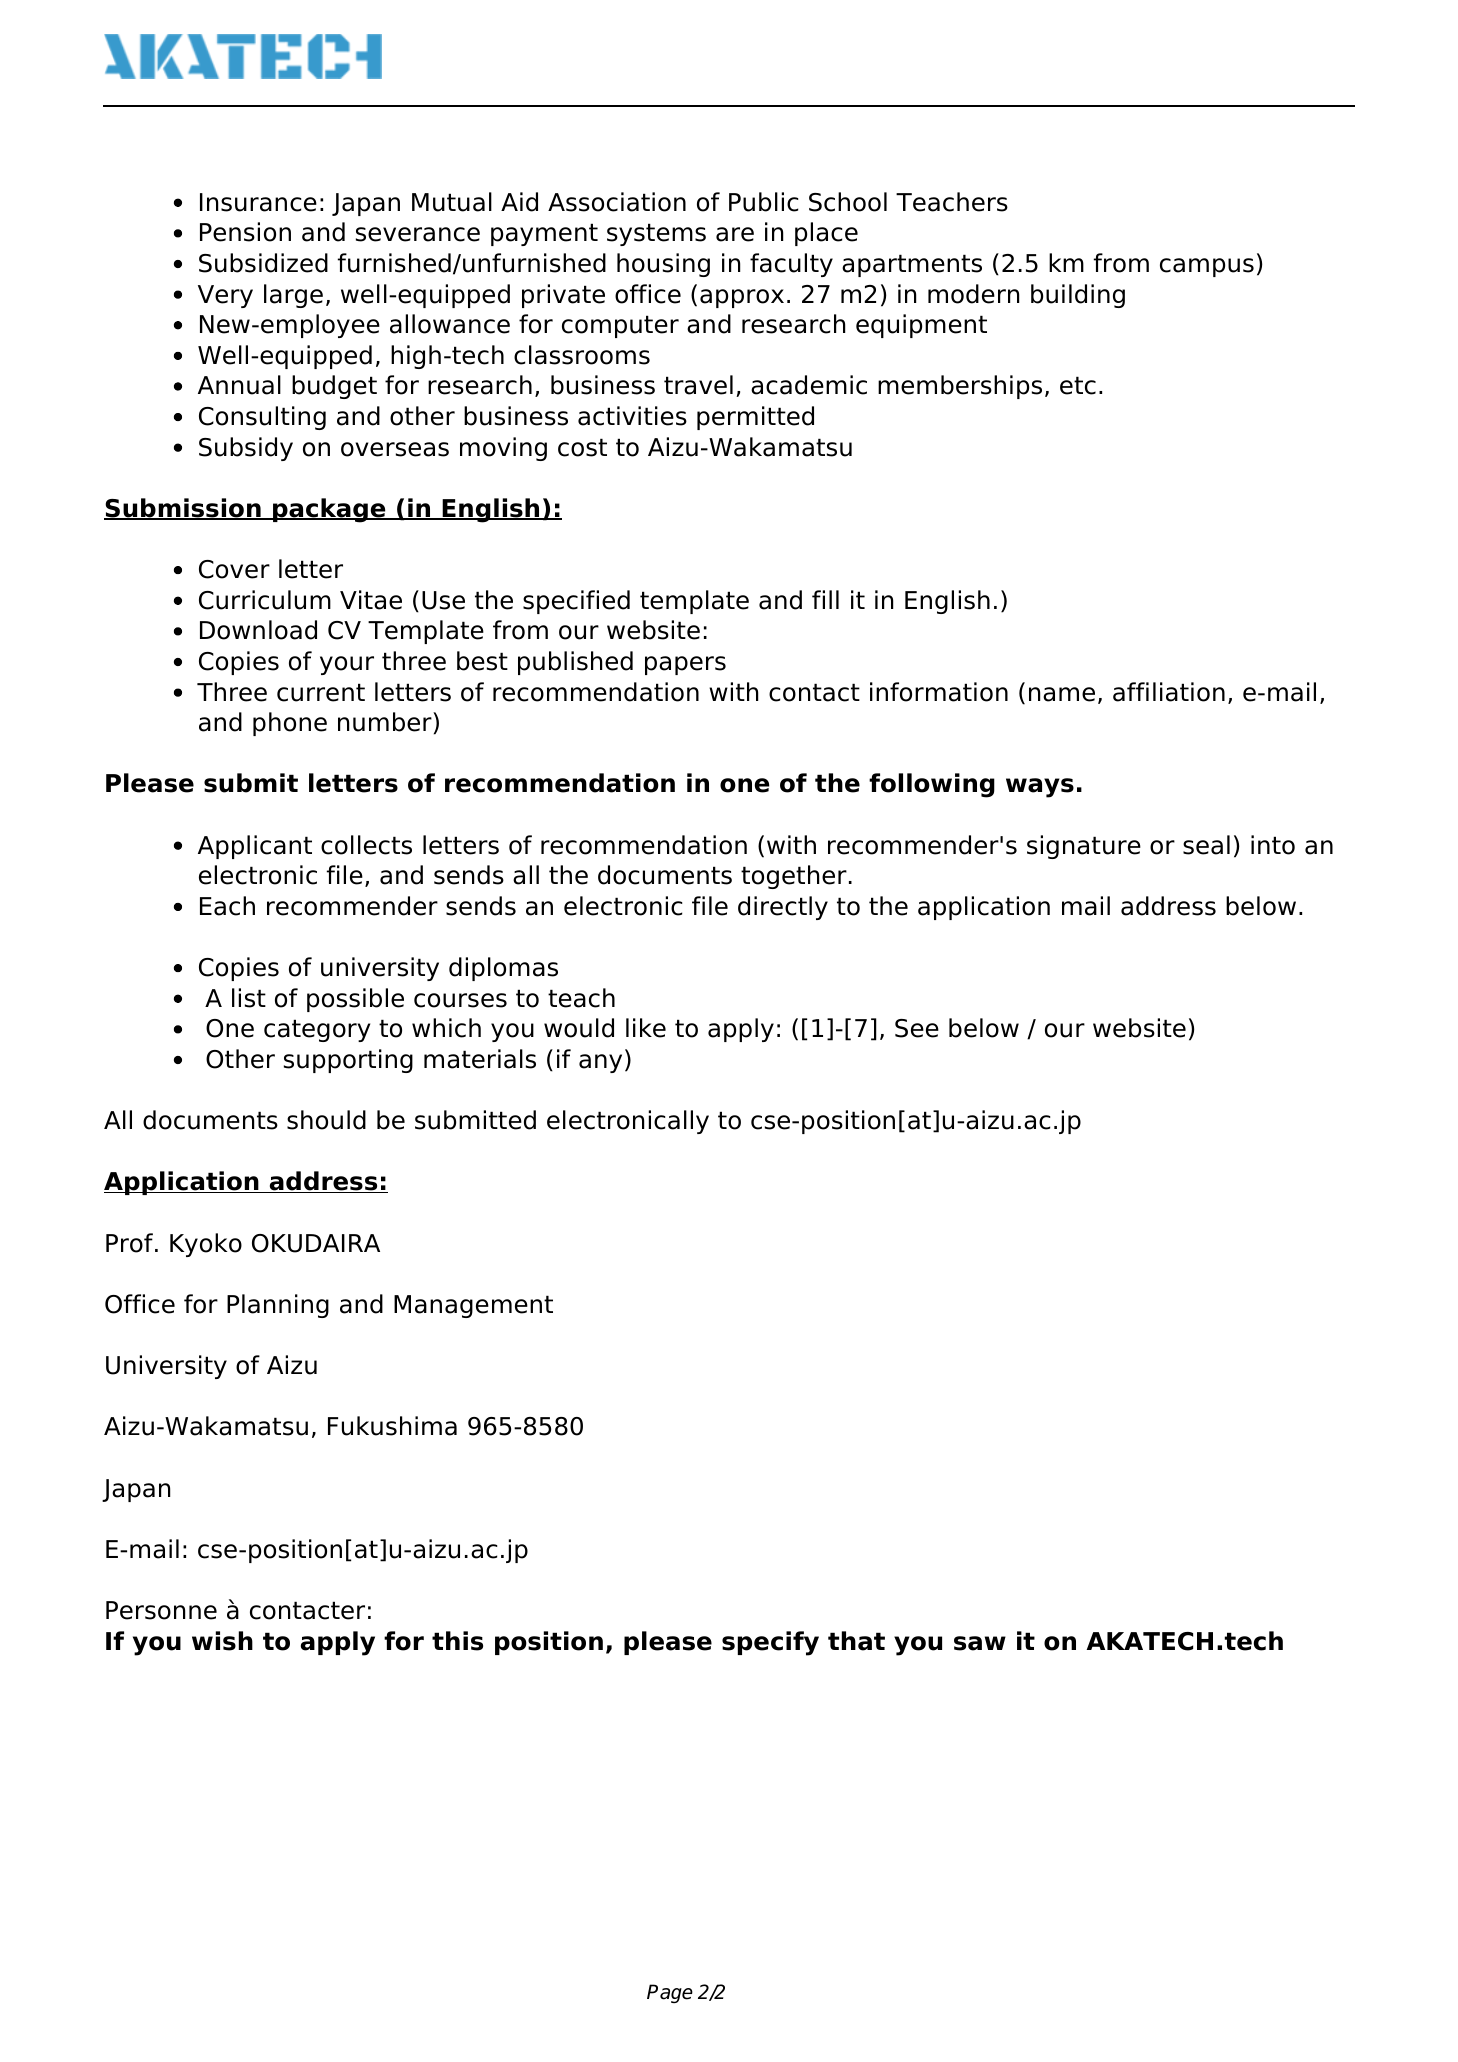  Describe the element at coordinates (326, 1120) in the image. I see `should` at that location.
